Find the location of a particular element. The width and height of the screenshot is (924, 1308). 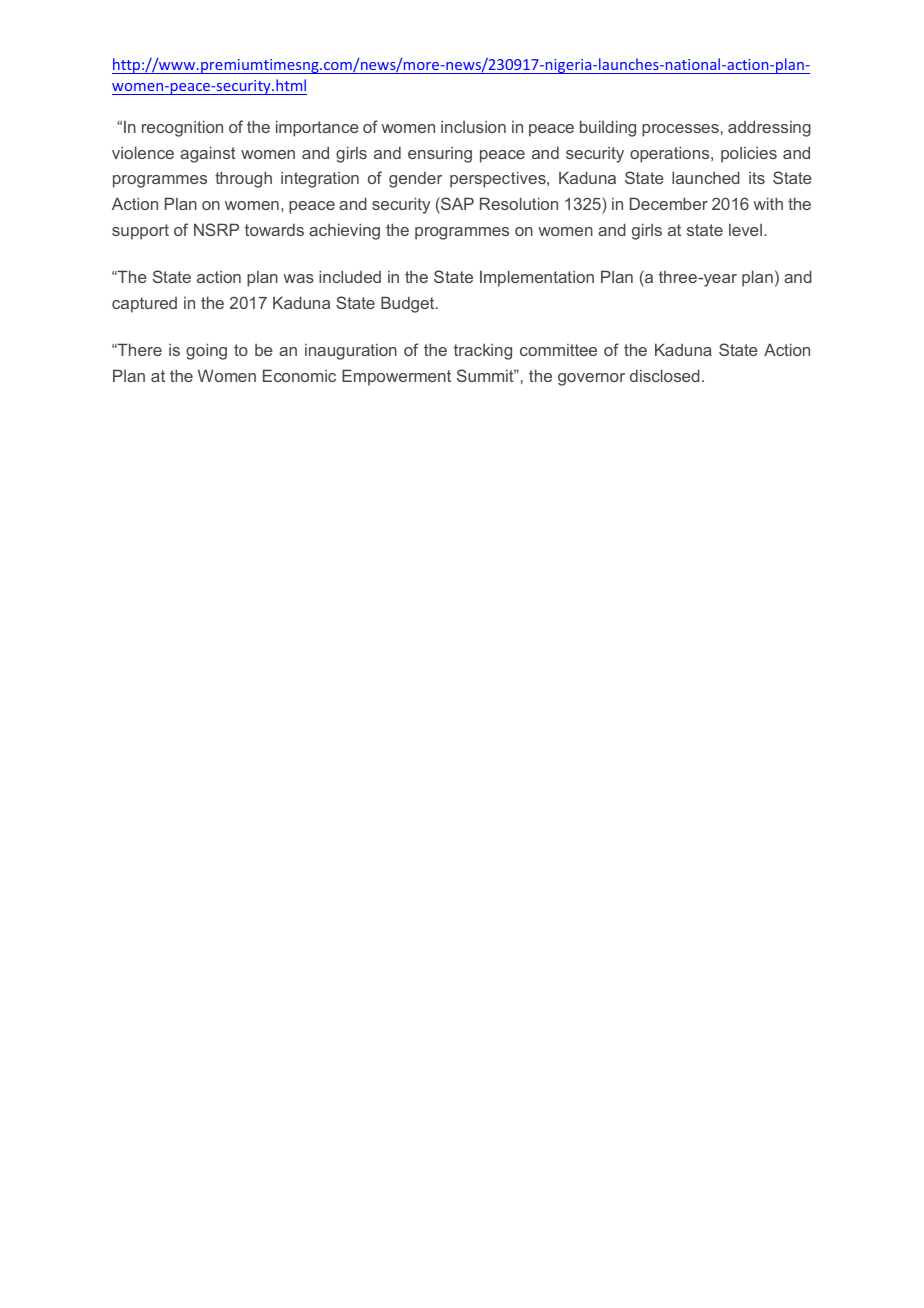

towards is located at coordinates (274, 229).
